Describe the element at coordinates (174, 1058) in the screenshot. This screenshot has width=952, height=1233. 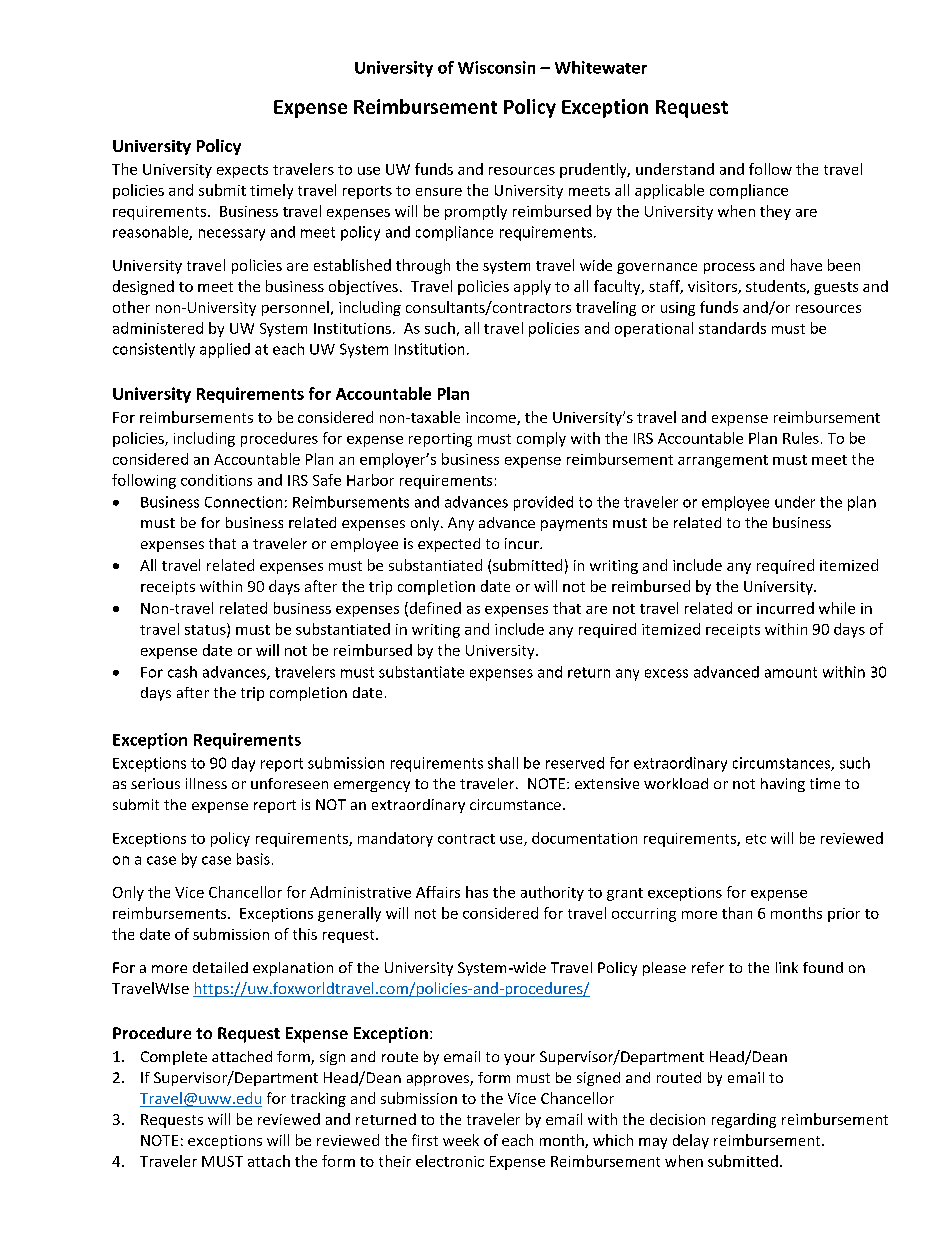
I see `Complete` at that location.
